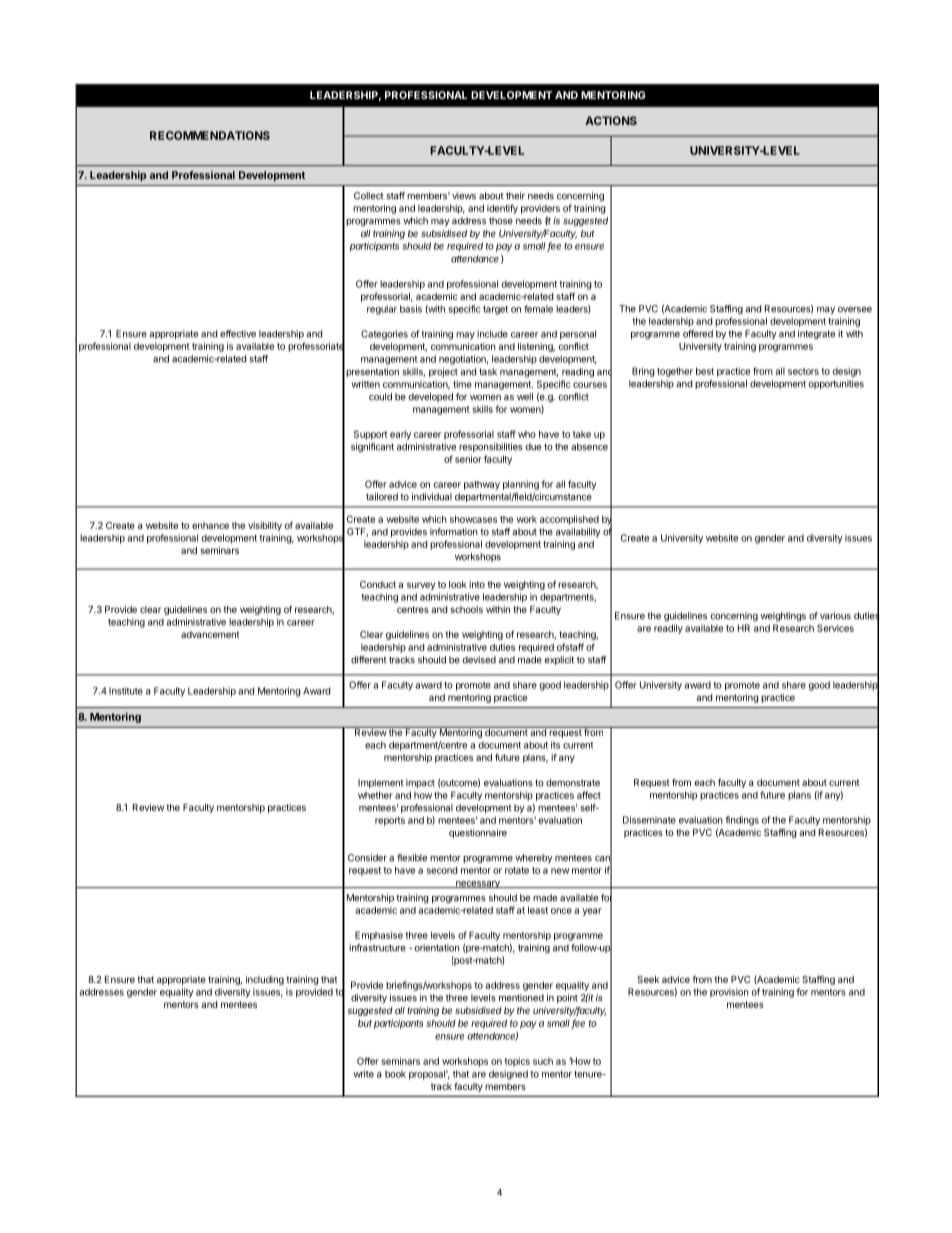  Describe the element at coordinates (555, 745) in the image. I see `its` at that location.
